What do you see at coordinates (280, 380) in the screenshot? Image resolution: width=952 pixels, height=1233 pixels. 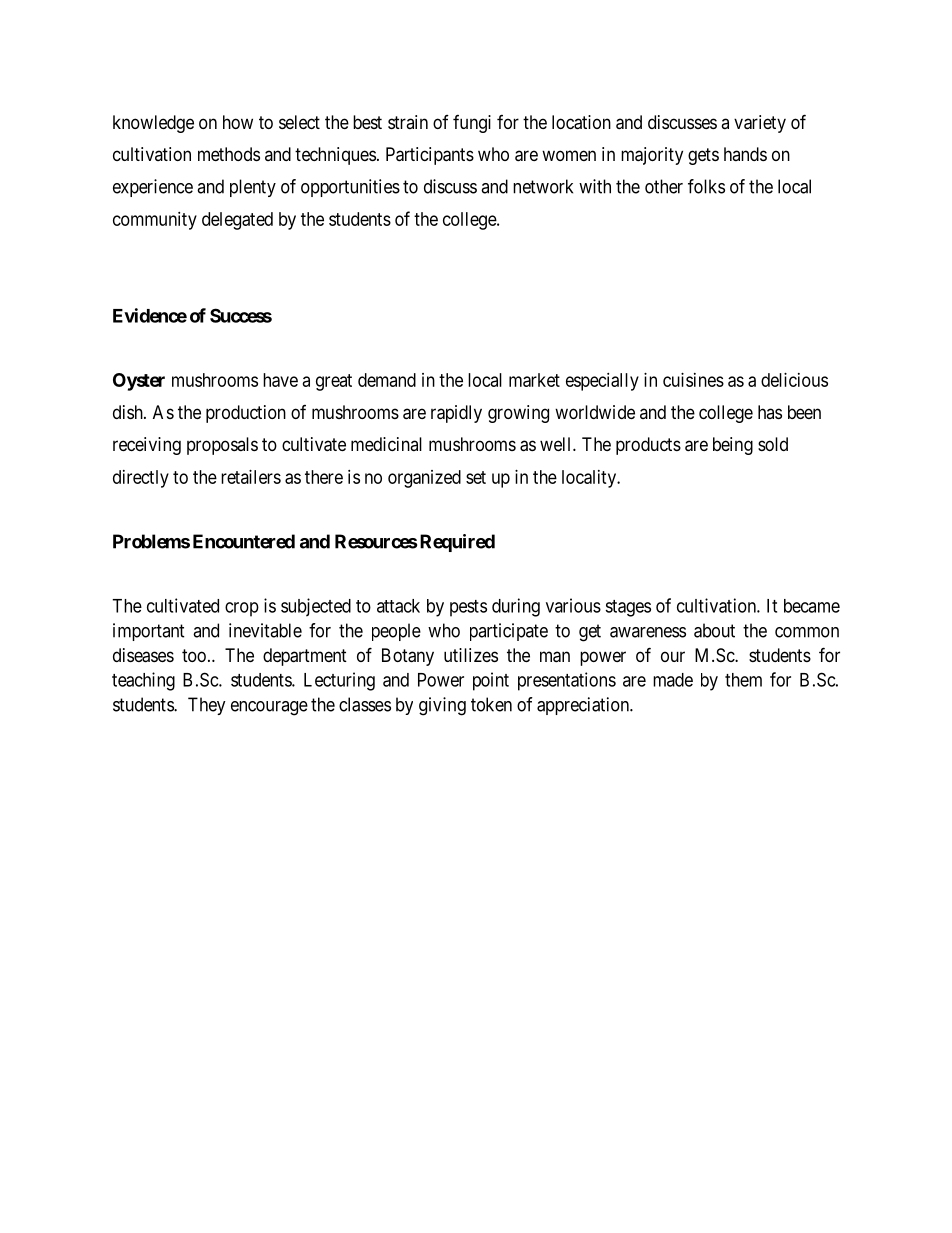 I see `have` at bounding box center [280, 380].
